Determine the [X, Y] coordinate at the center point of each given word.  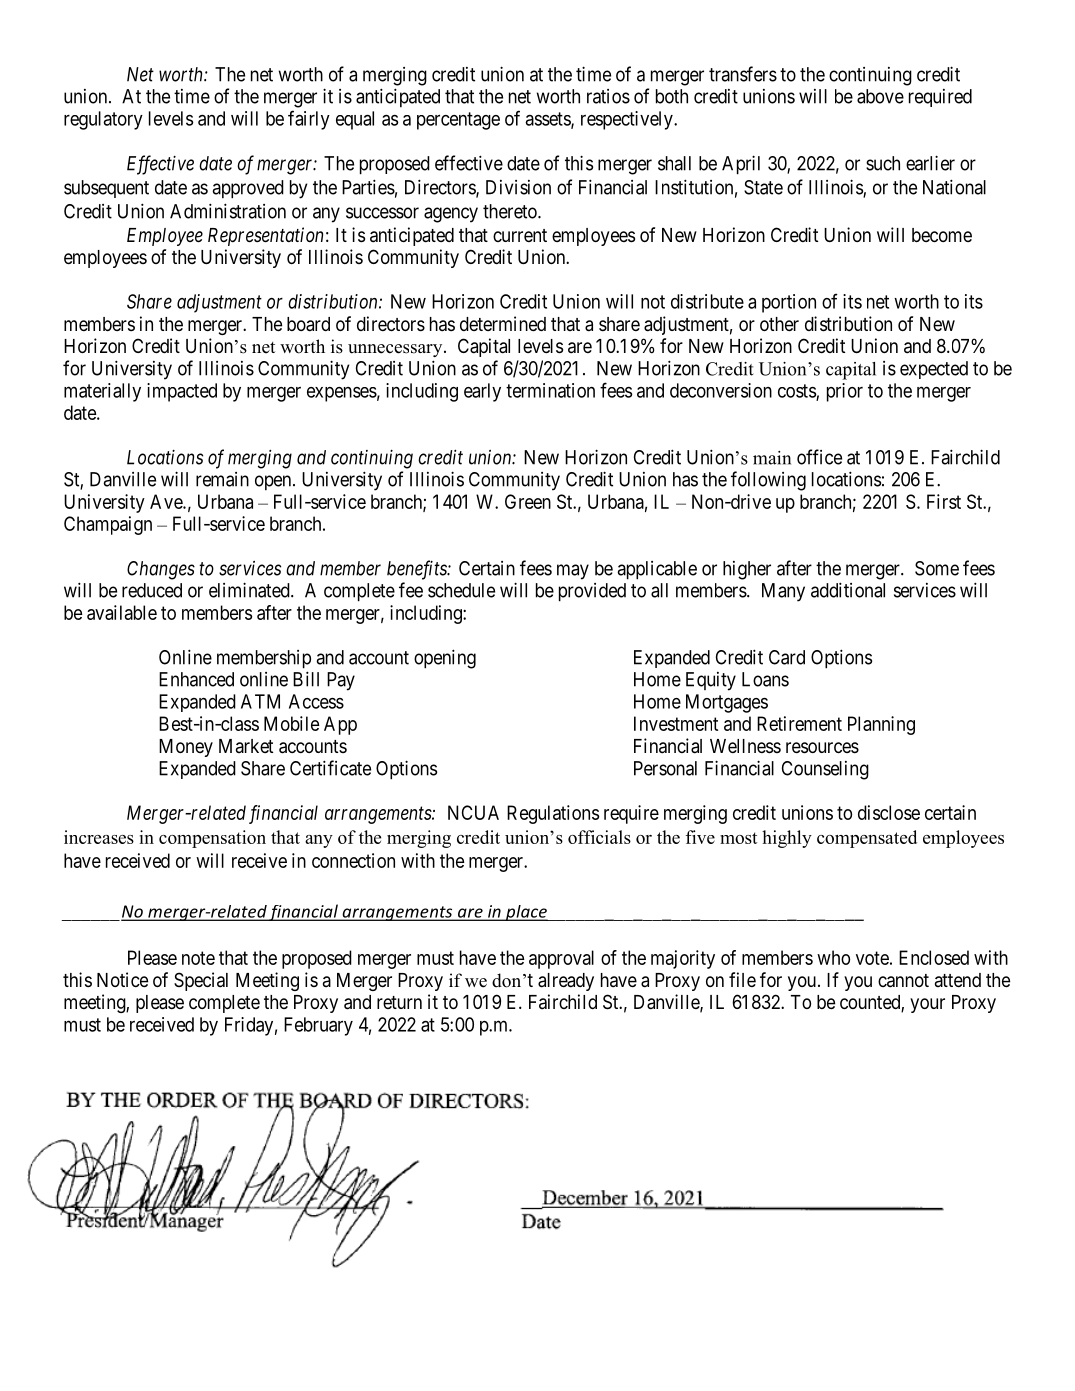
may [573, 572]
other [779, 324]
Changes [161, 570]
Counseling [825, 770]
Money [186, 748]
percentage [458, 121]
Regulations [553, 814]
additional [848, 590]
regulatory [103, 120]
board [308, 324]
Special [201, 981]
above [880, 96]
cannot [903, 981]
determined [503, 323]
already [566, 982]
